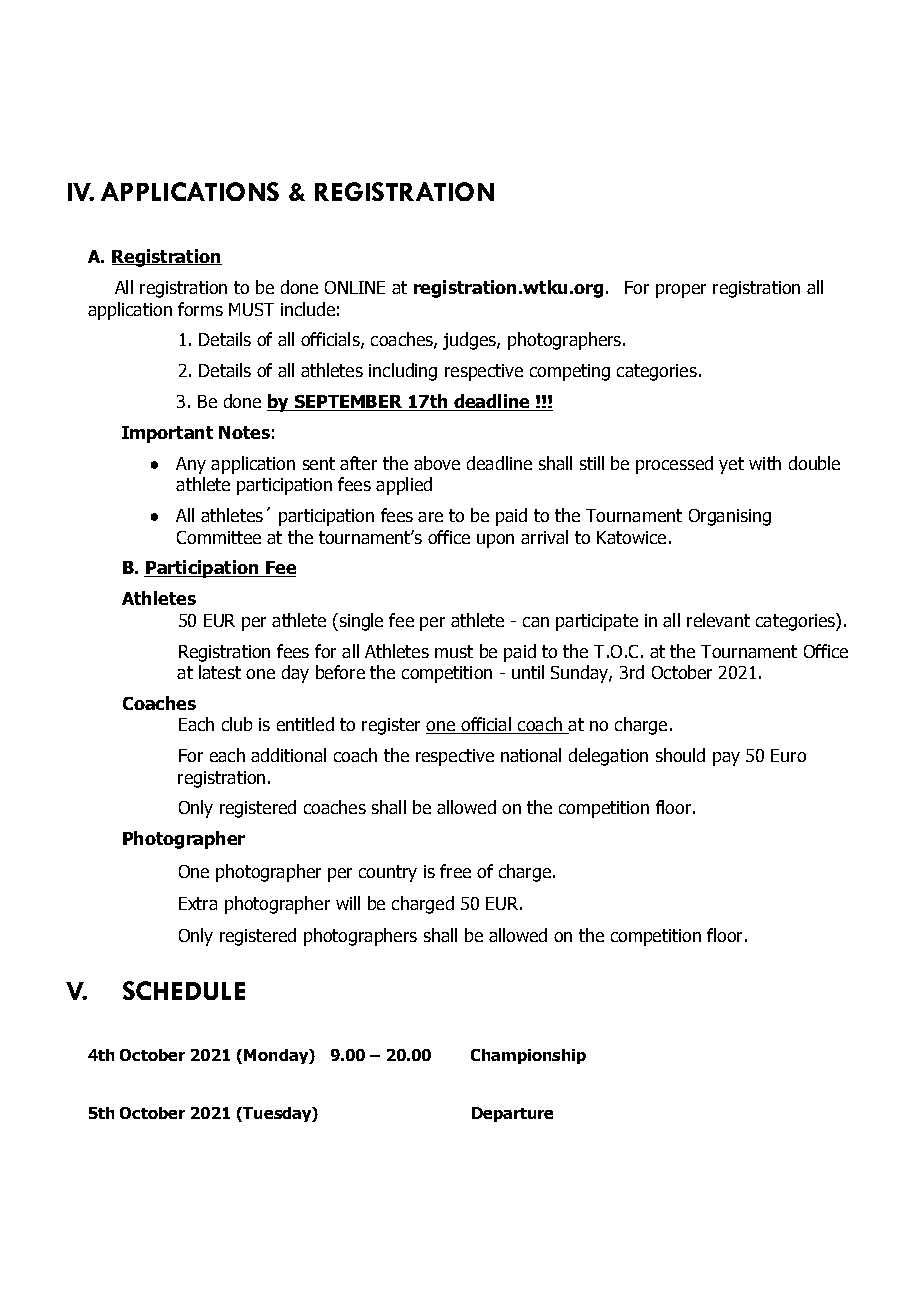 This document has width=924, height=1307. Describe the element at coordinates (528, 672) in the document. I see `until` at that location.
